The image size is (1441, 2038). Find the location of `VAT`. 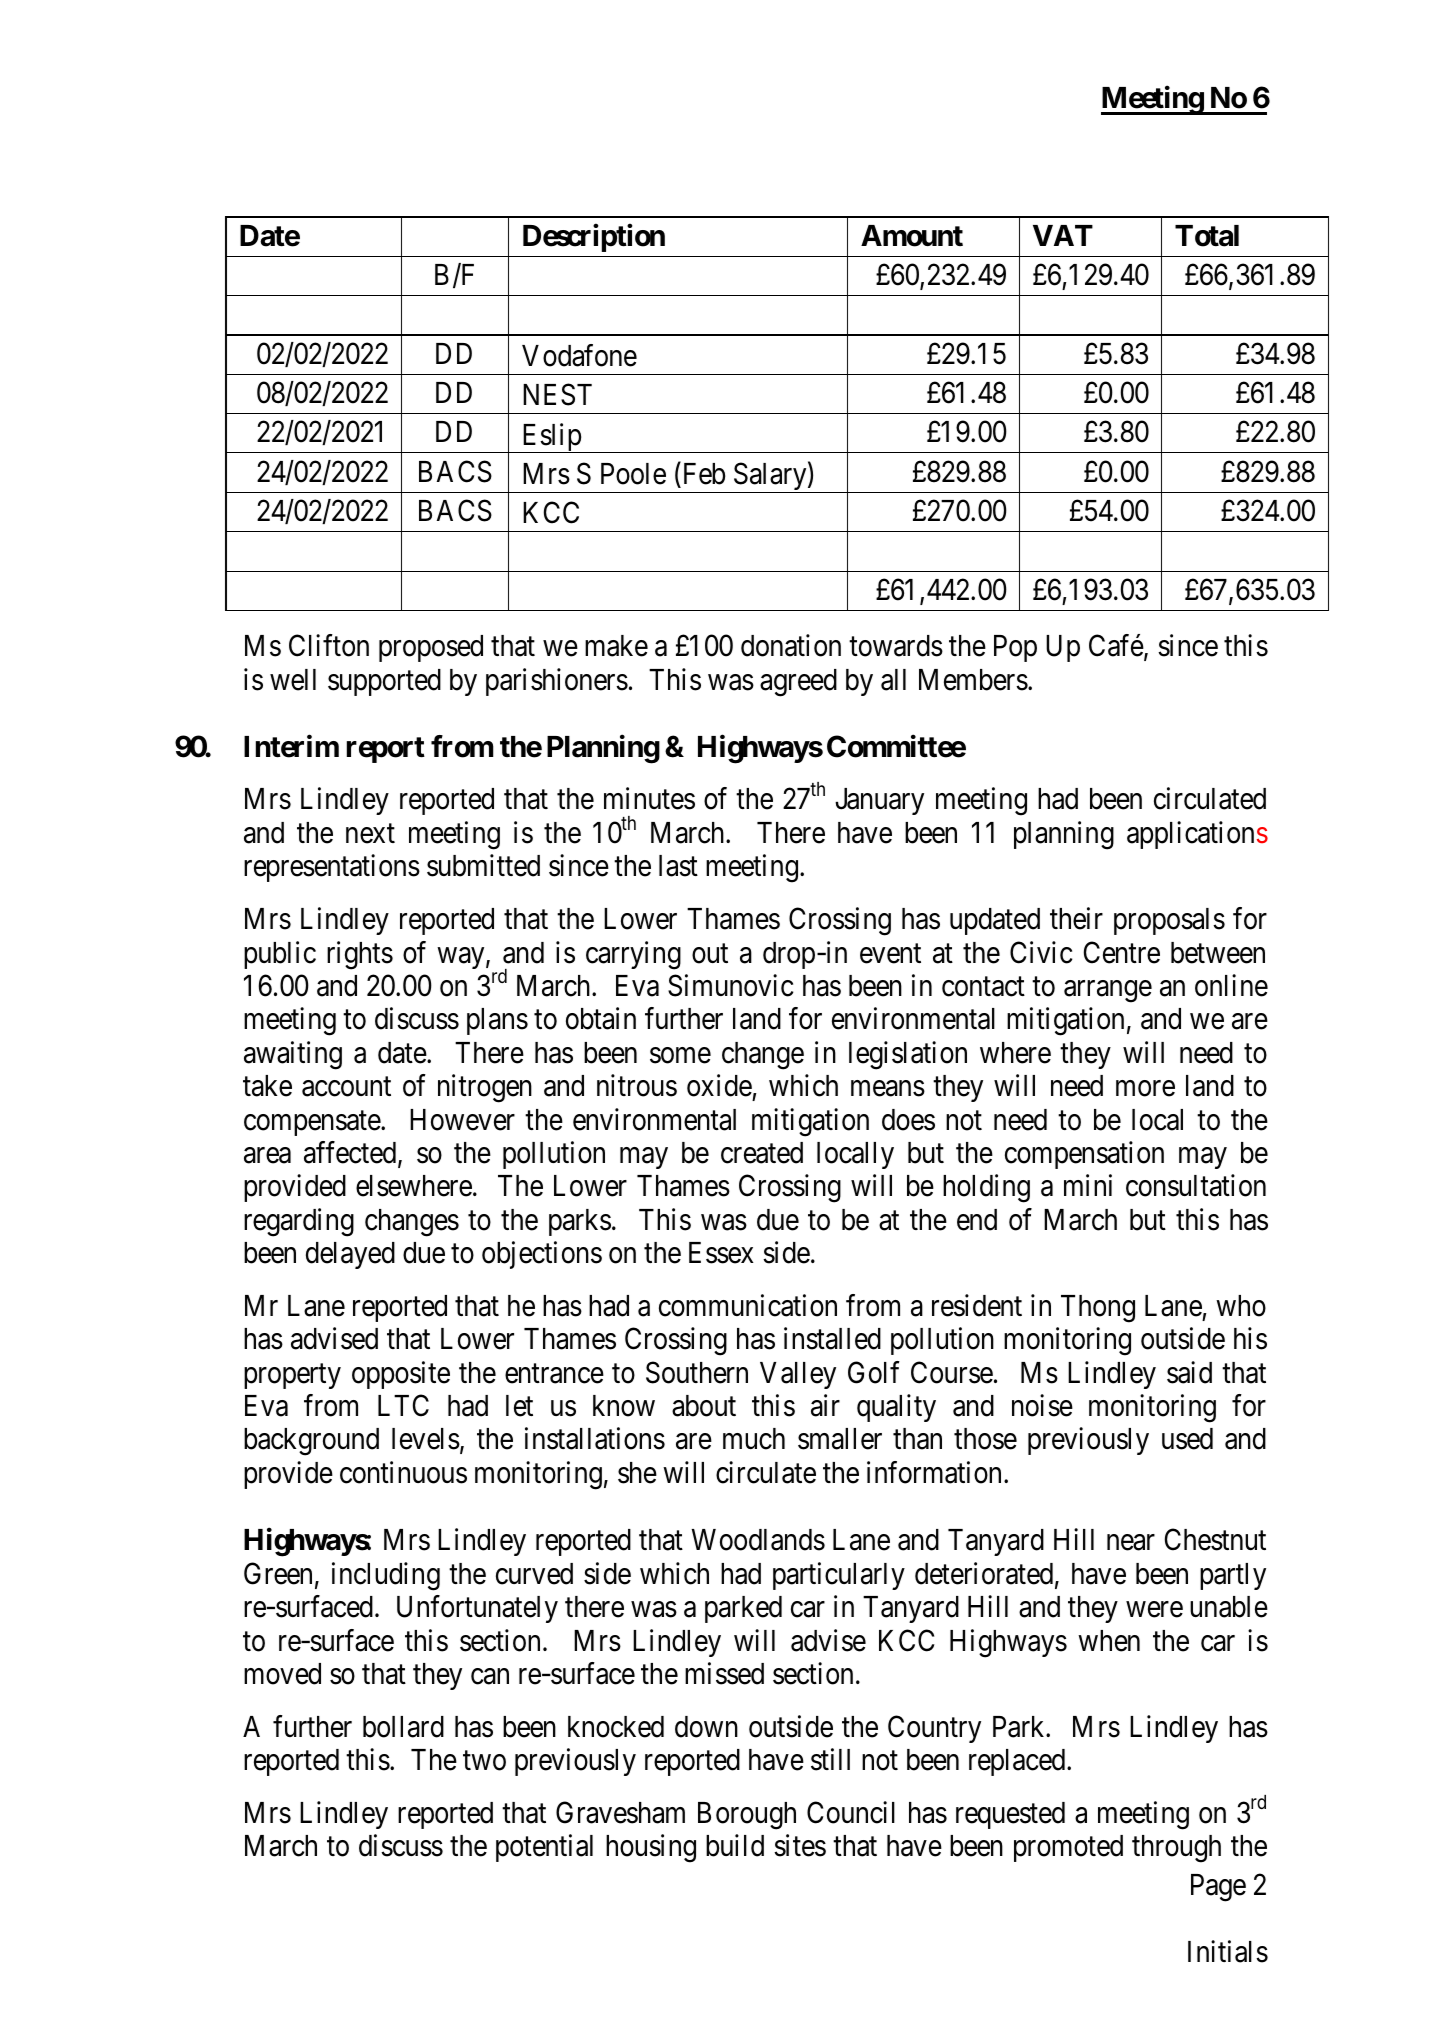

VAT is located at coordinates (1063, 235).
